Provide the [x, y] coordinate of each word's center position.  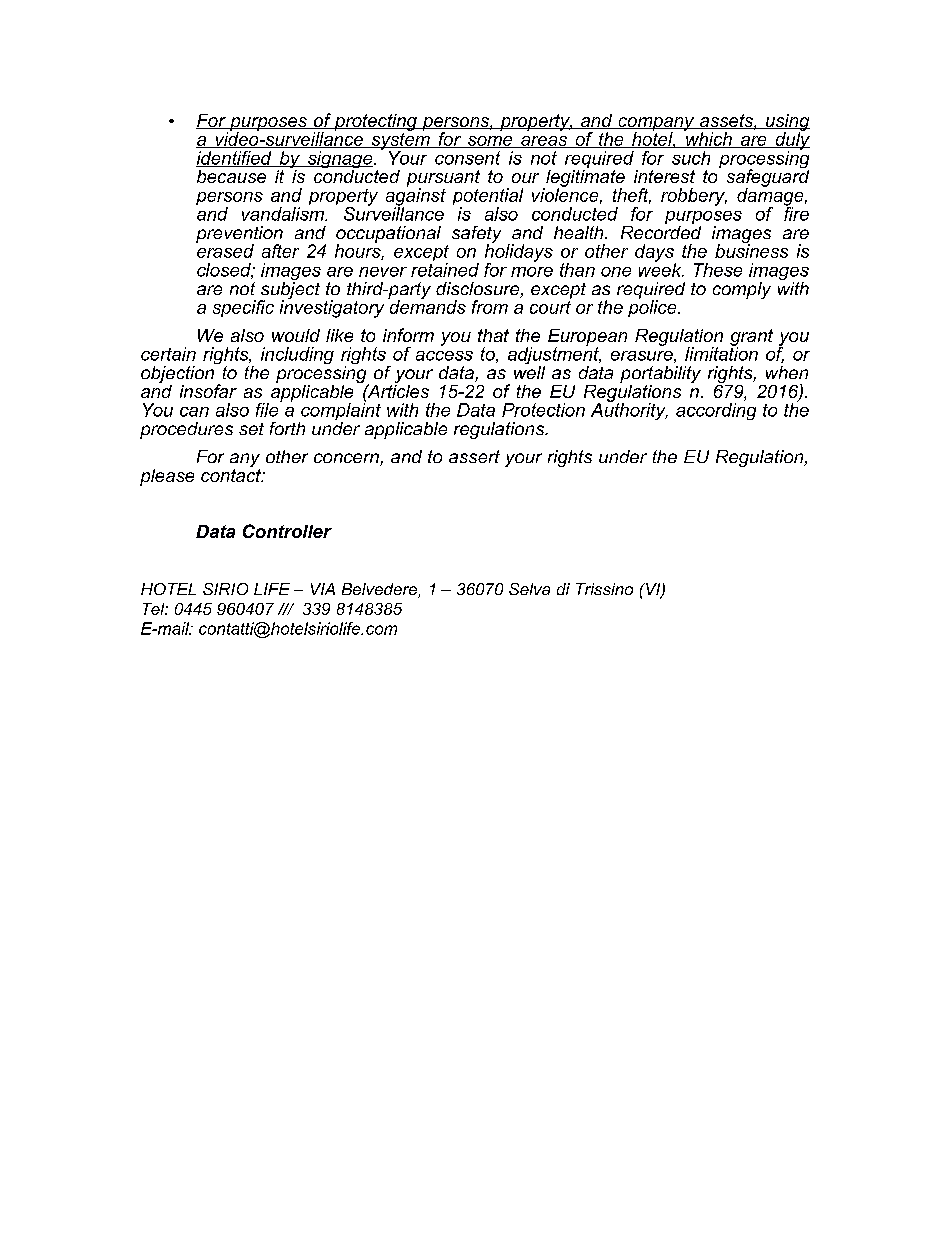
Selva [529, 589]
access [444, 356]
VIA [323, 589]
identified [235, 159]
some [490, 142]
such [691, 158]
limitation [721, 353]
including [297, 355]
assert [474, 456]
